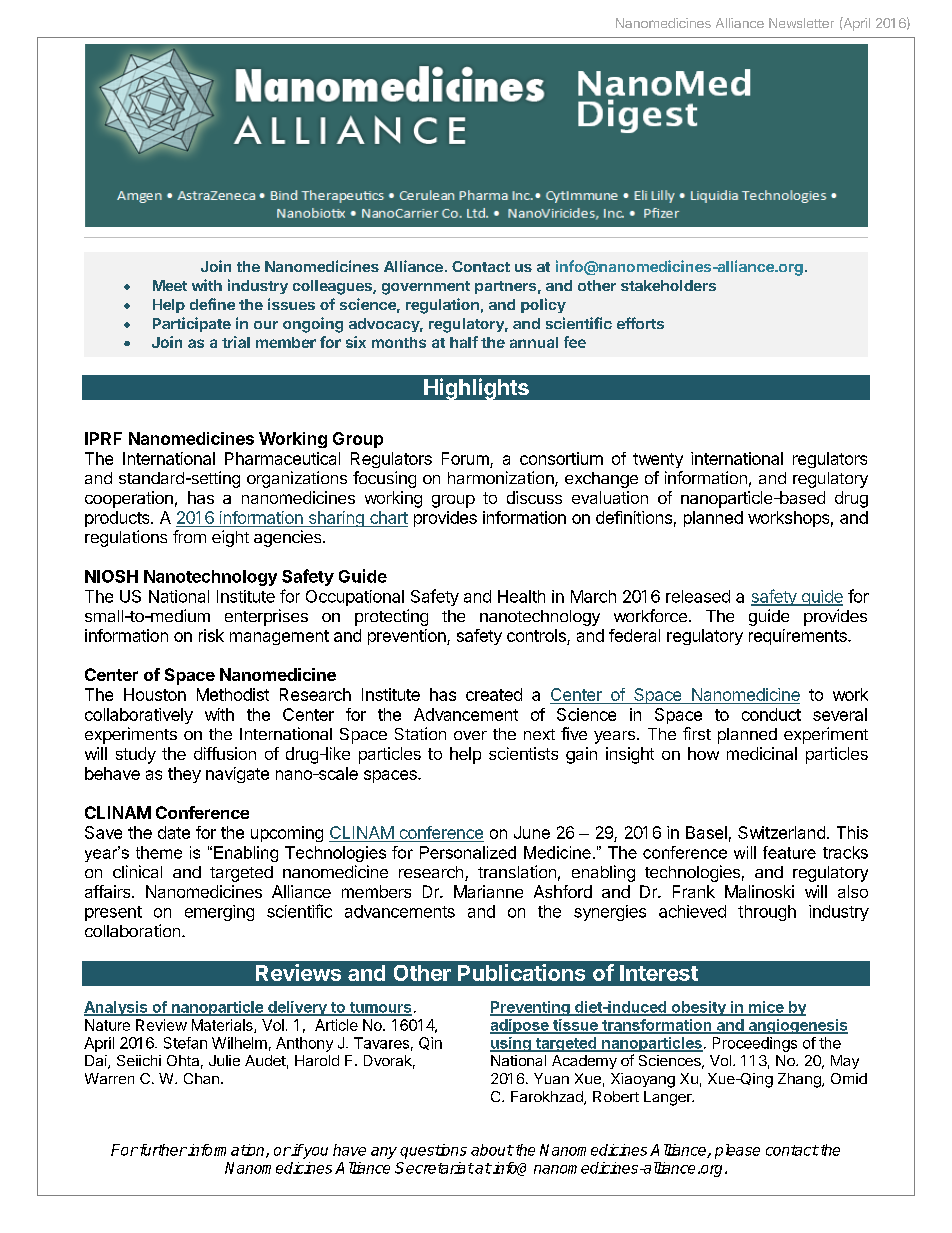 The height and width of the image is (1233, 952). What do you see at coordinates (162, 1150) in the image?
I see `further` at bounding box center [162, 1150].
